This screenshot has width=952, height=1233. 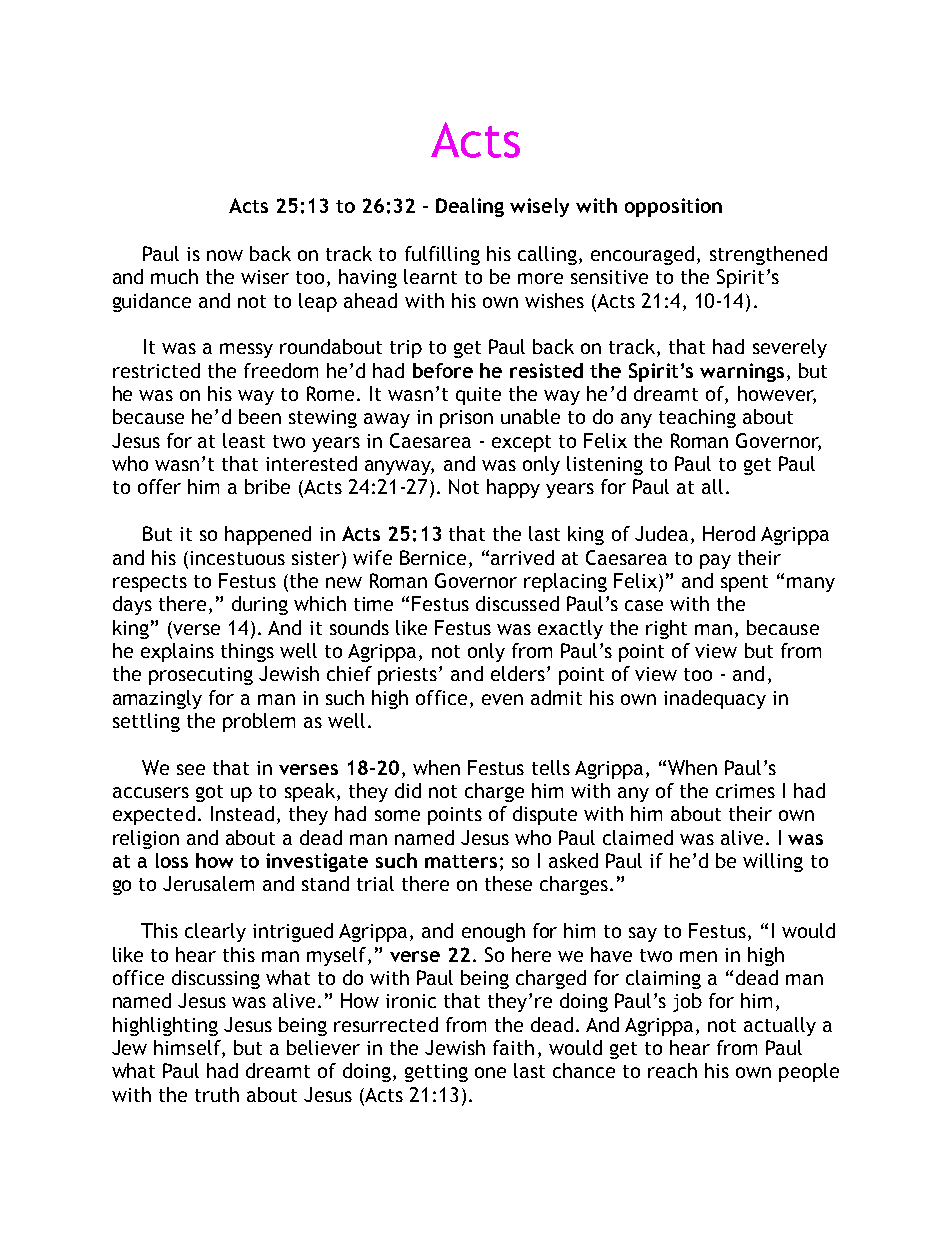 I want to click on strengthened, so click(x=768, y=255).
